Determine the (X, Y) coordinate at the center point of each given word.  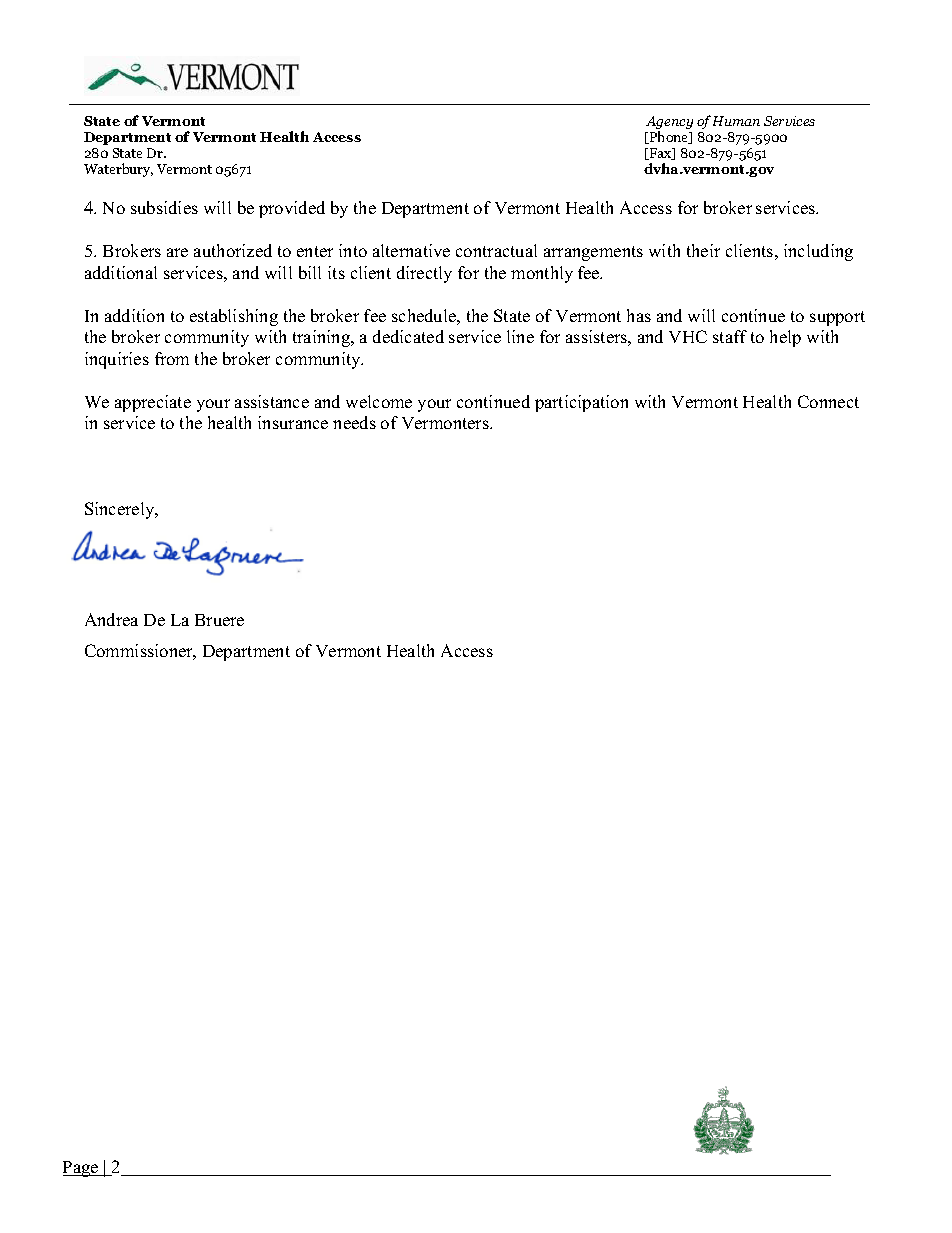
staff (730, 336)
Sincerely (121, 510)
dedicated (408, 336)
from (172, 358)
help (785, 338)
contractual (496, 250)
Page (82, 1169)
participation (581, 403)
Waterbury (118, 170)
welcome (379, 401)
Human (736, 121)
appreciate (153, 403)
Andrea (111, 619)
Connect (828, 401)
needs (354, 422)
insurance (293, 422)
